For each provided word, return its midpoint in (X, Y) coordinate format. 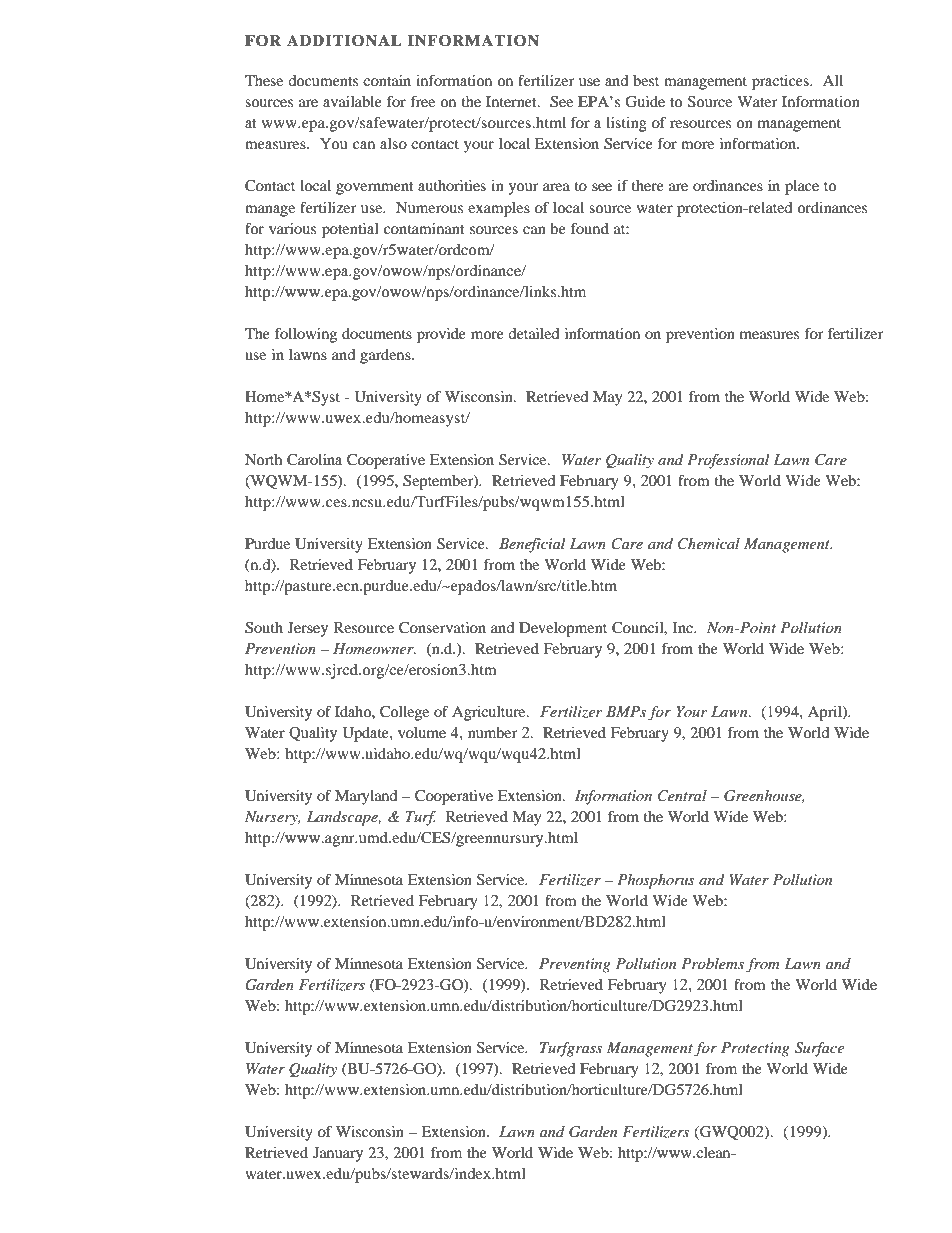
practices (781, 82)
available (352, 101)
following (306, 335)
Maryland (366, 797)
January (338, 1154)
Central (682, 796)
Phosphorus (656, 881)
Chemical (709, 544)
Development (563, 629)
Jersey (308, 629)
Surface (819, 1049)
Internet (512, 101)
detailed (533, 333)
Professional (728, 461)
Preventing (575, 965)
